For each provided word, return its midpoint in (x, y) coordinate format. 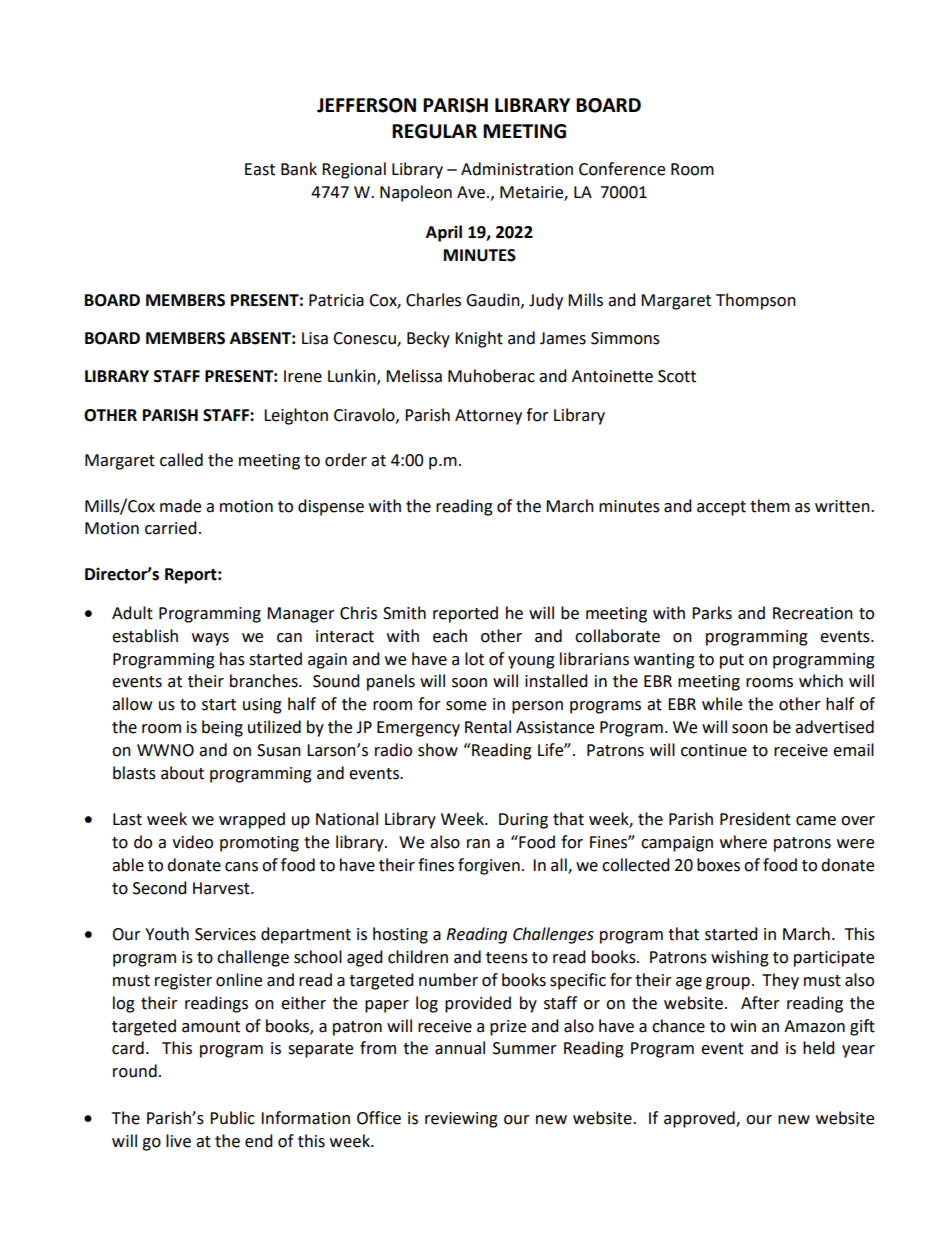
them (770, 506)
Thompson (756, 301)
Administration (517, 169)
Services (225, 934)
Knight (479, 339)
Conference (622, 169)
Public (232, 1118)
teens (507, 958)
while (722, 704)
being (222, 728)
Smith (404, 613)
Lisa (315, 338)
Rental (488, 727)
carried (171, 528)
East (260, 169)
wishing (740, 958)
